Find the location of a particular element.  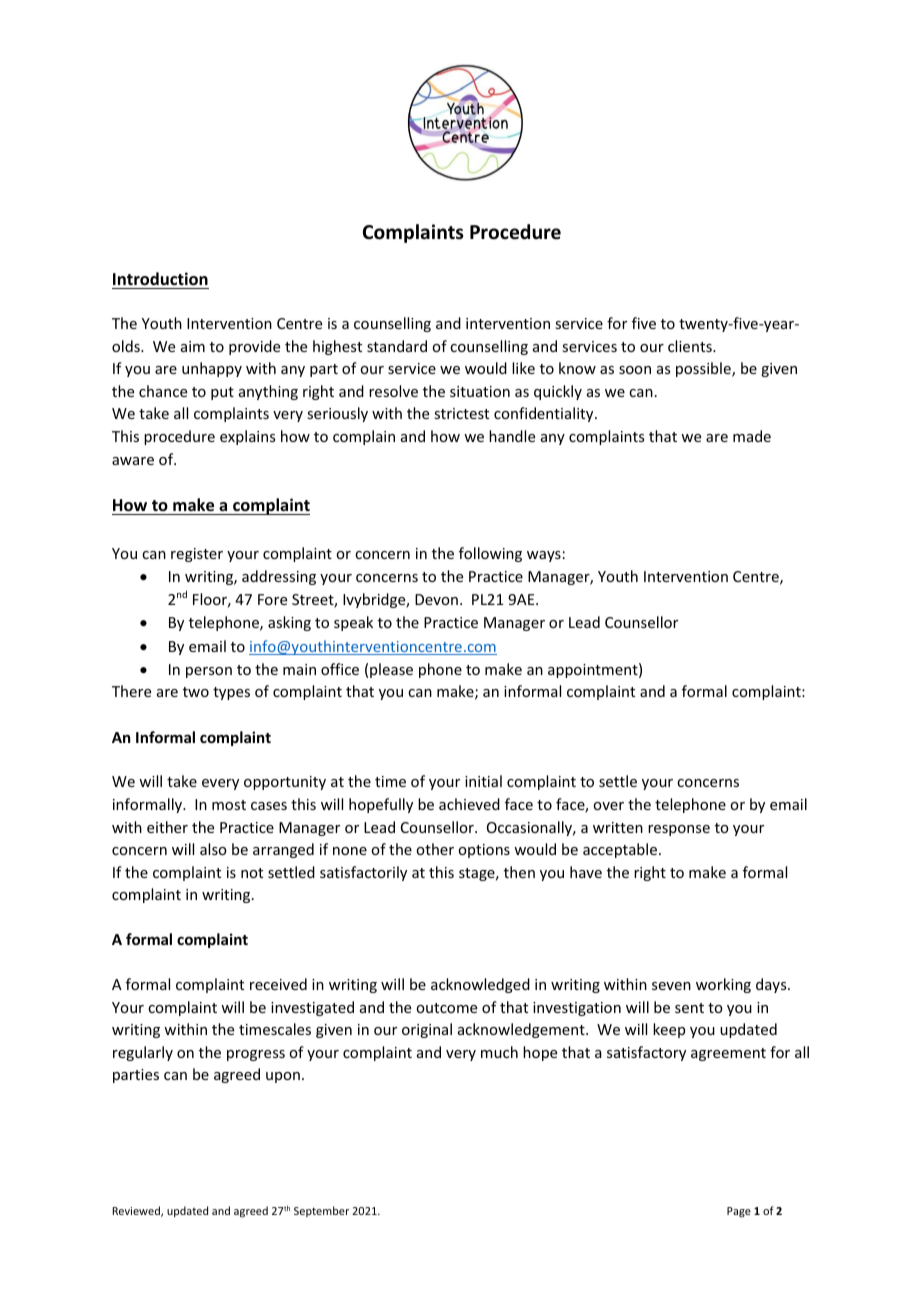

aim is located at coordinates (193, 346).
